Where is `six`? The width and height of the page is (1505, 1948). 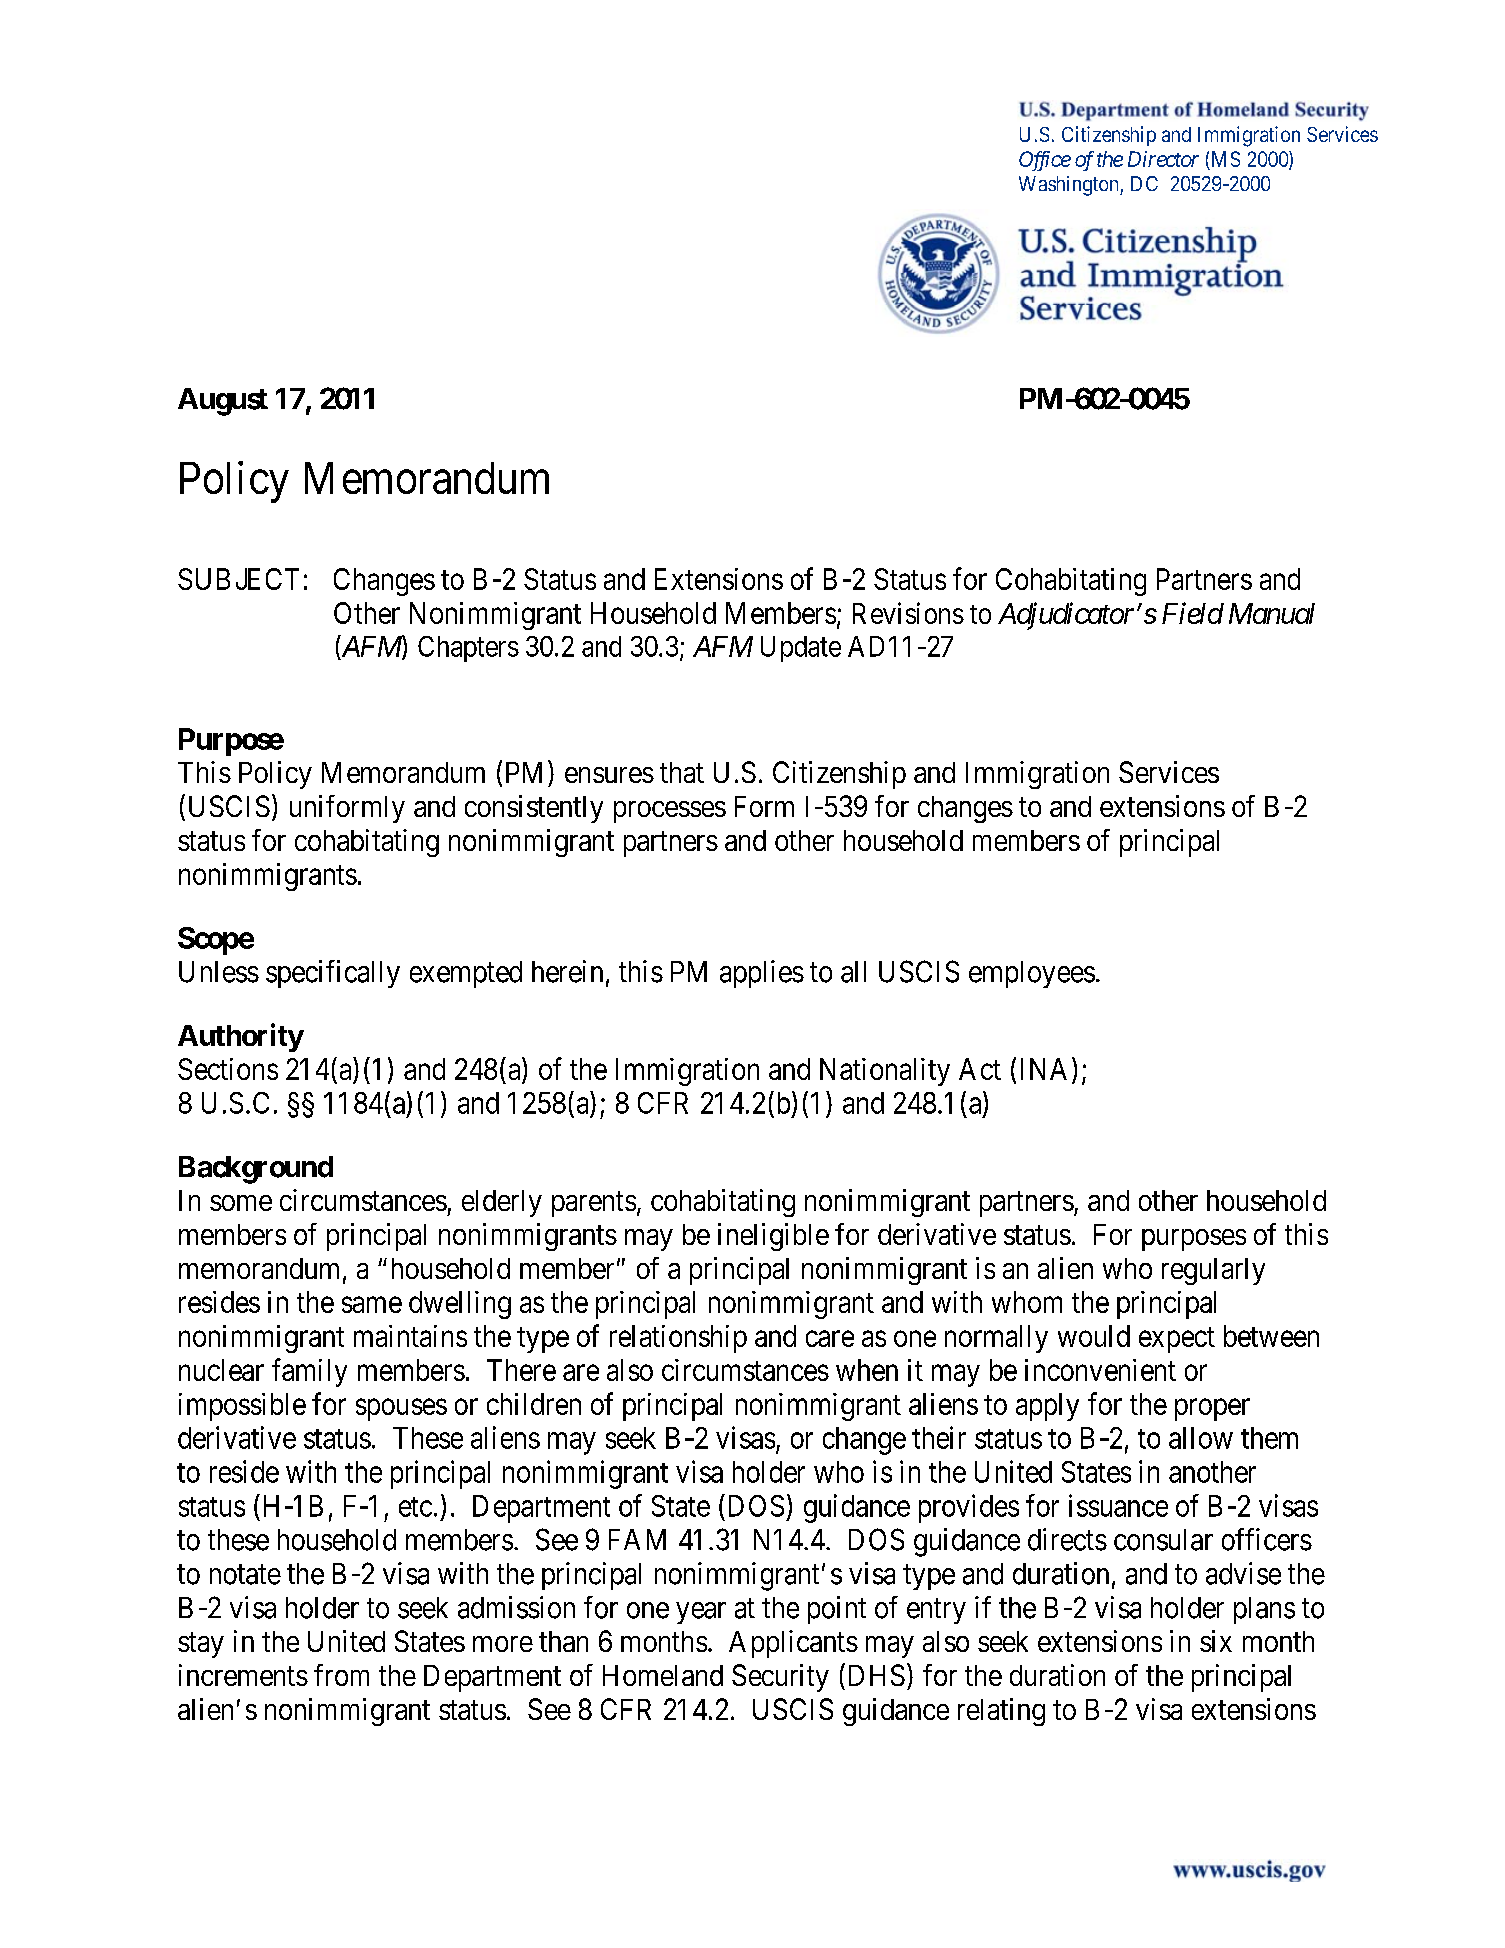 six is located at coordinates (1216, 1641).
